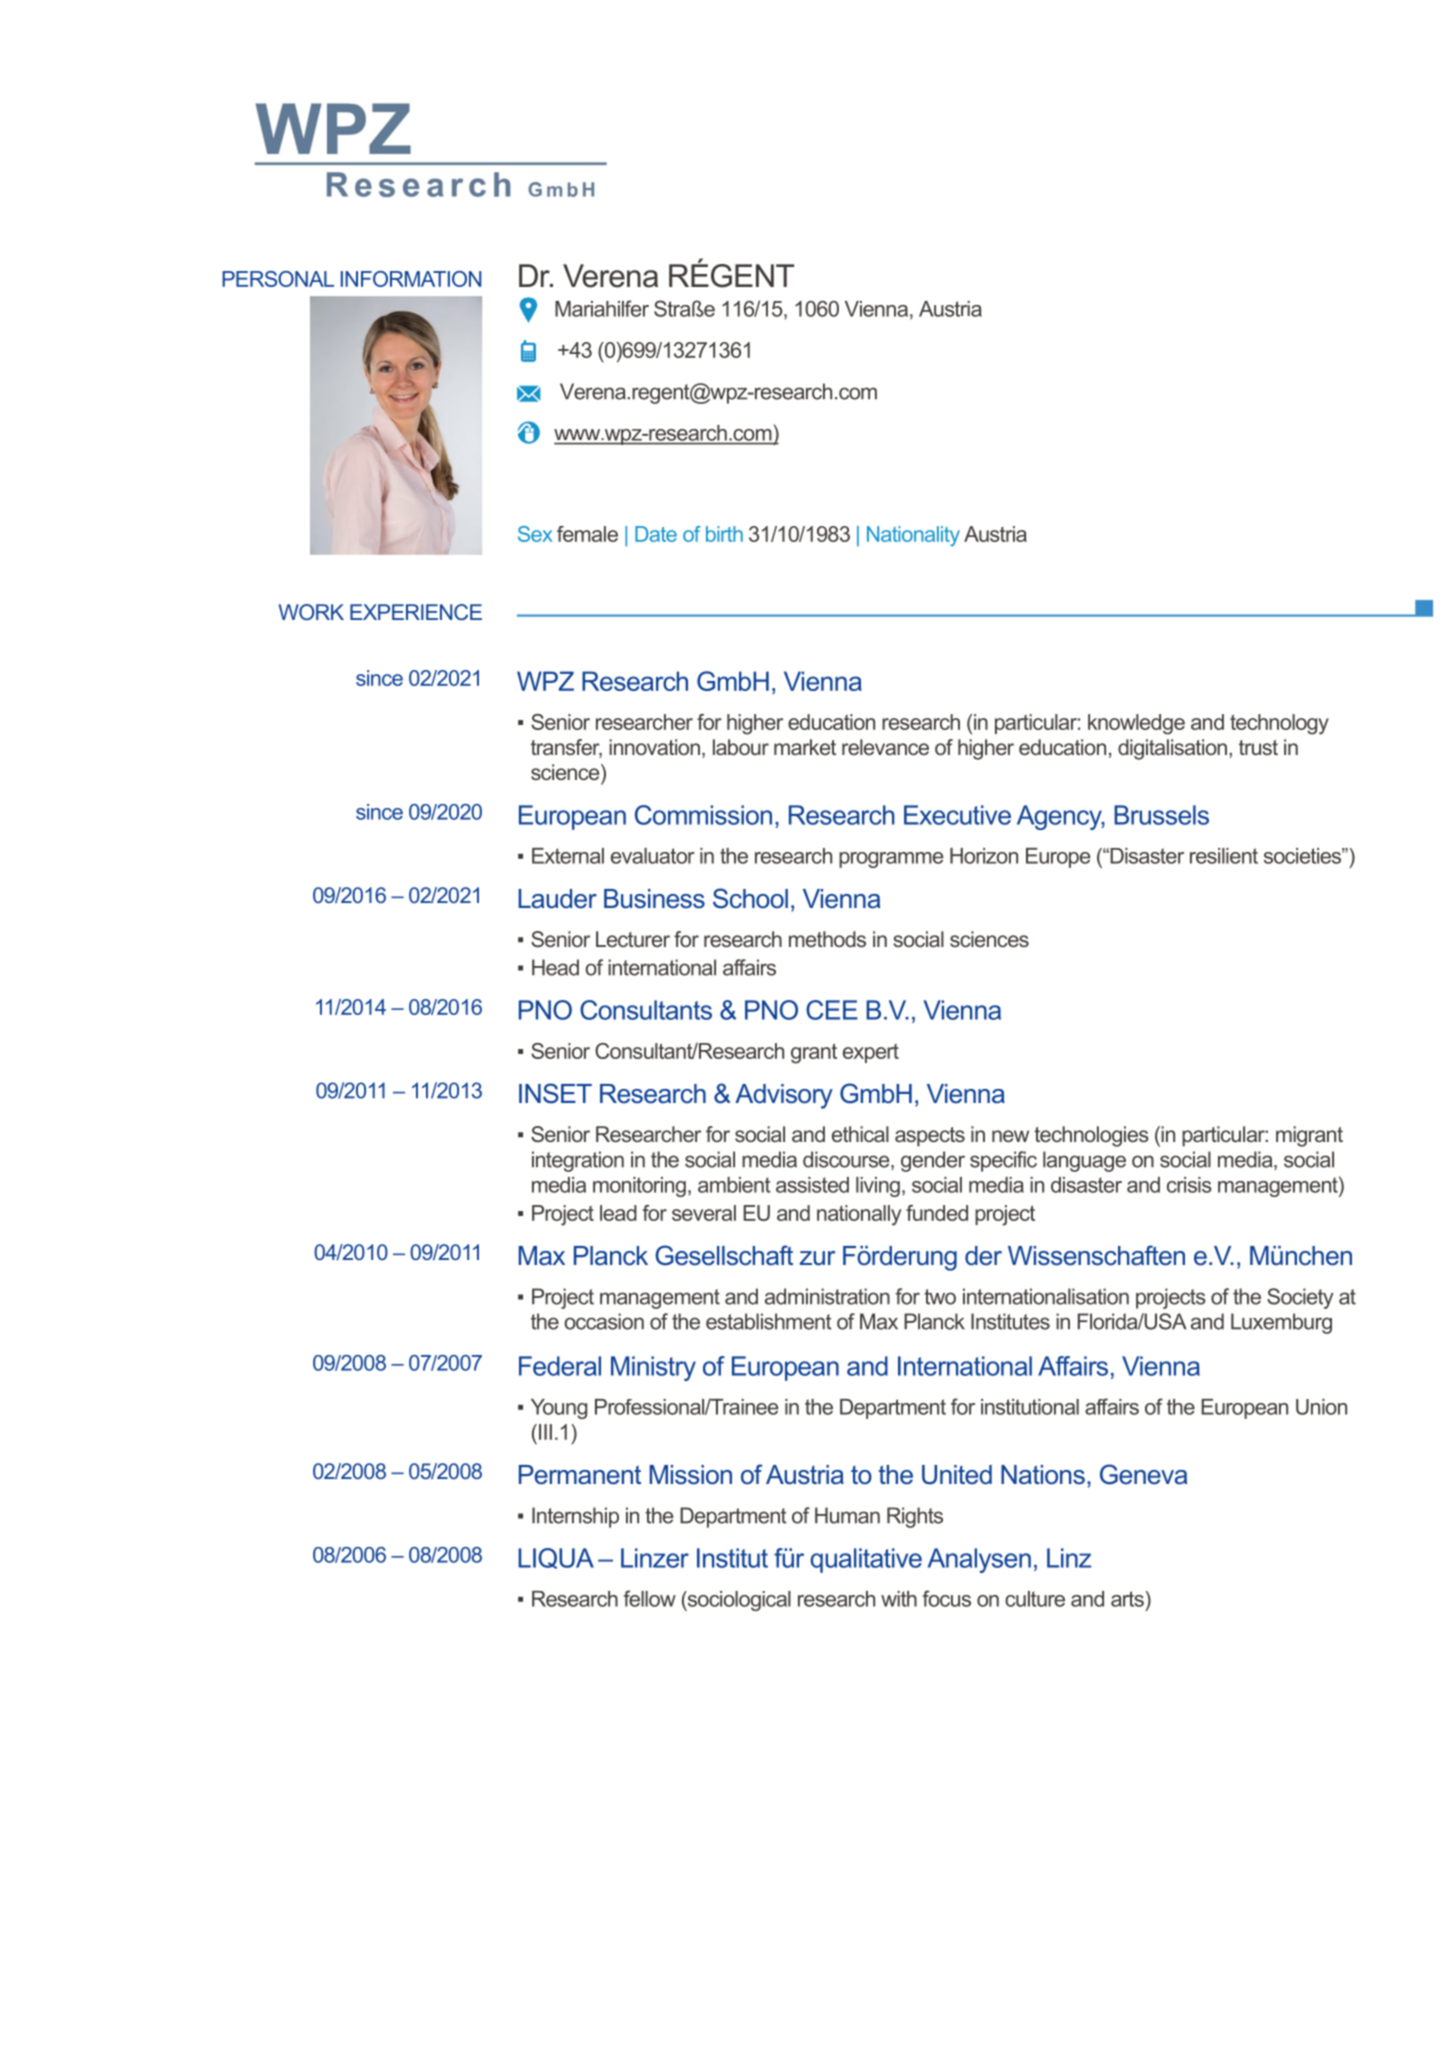 Image resolution: width=1447 pixels, height=2047 pixels. What do you see at coordinates (411, 279) in the screenshot?
I see `INFORMATION` at bounding box center [411, 279].
